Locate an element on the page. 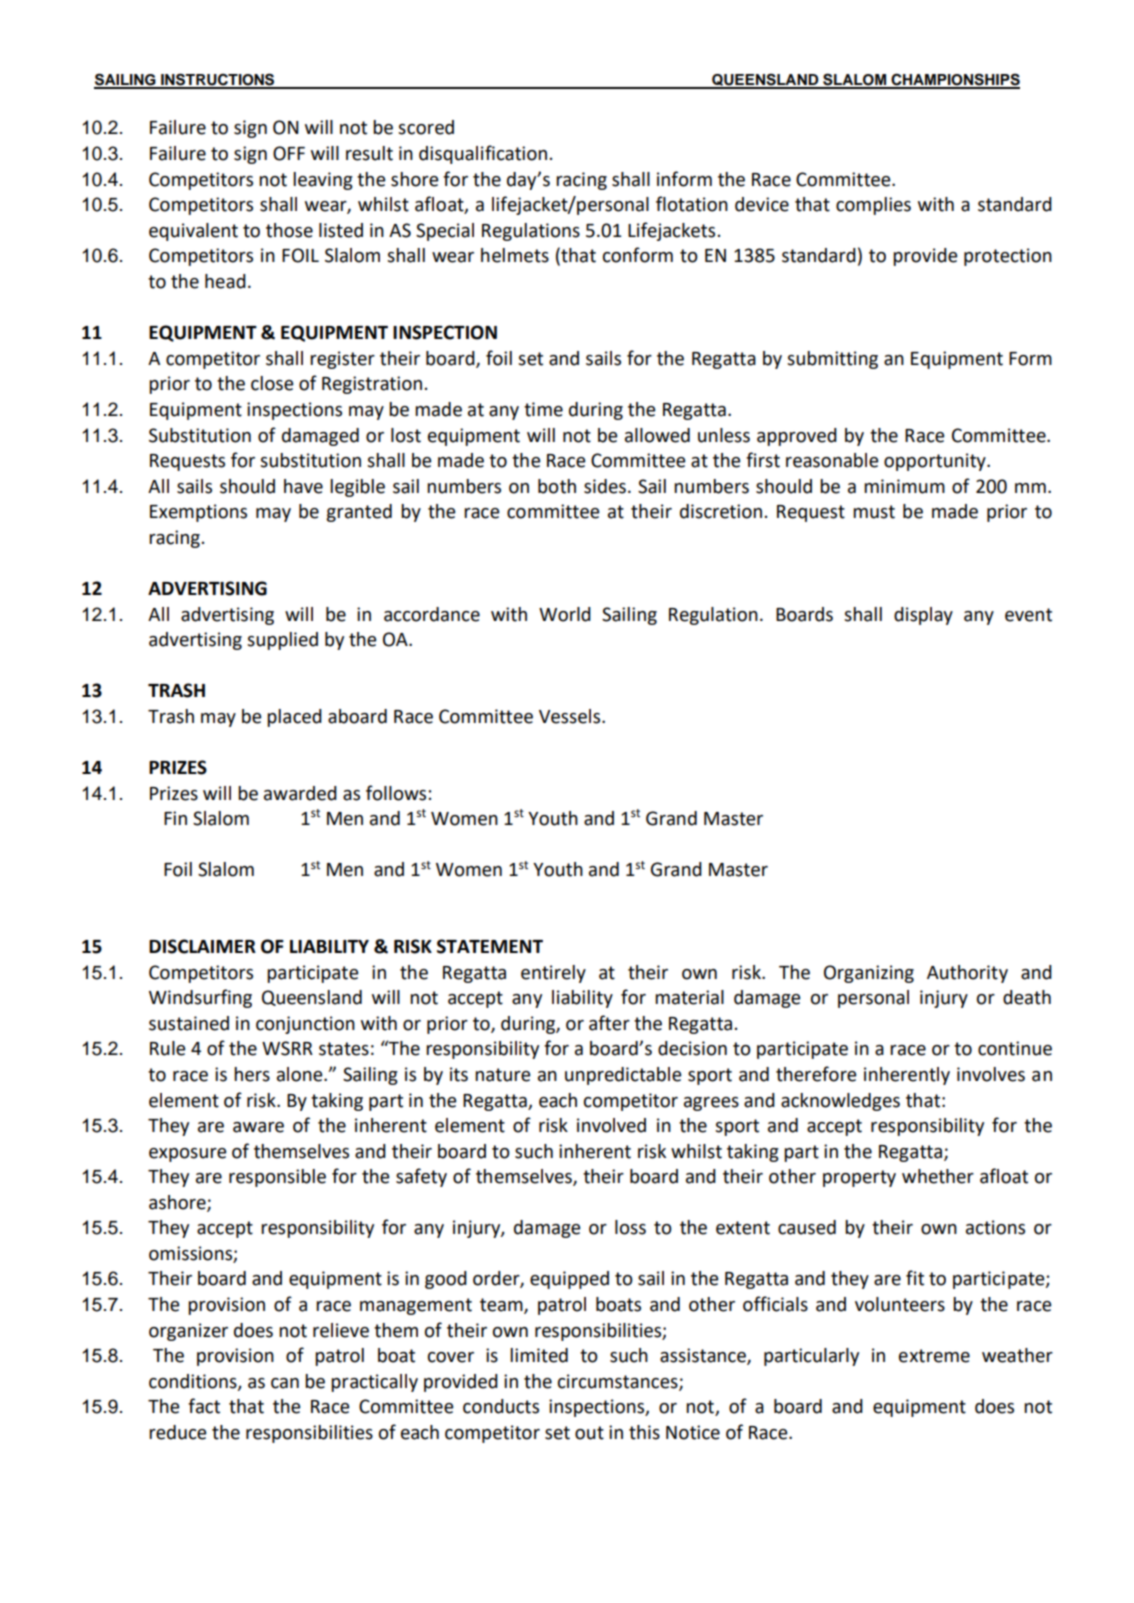 The height and width of the image is (1603, 1134). CHAMPIONSHIPS is located at coordinates (954, 80).
